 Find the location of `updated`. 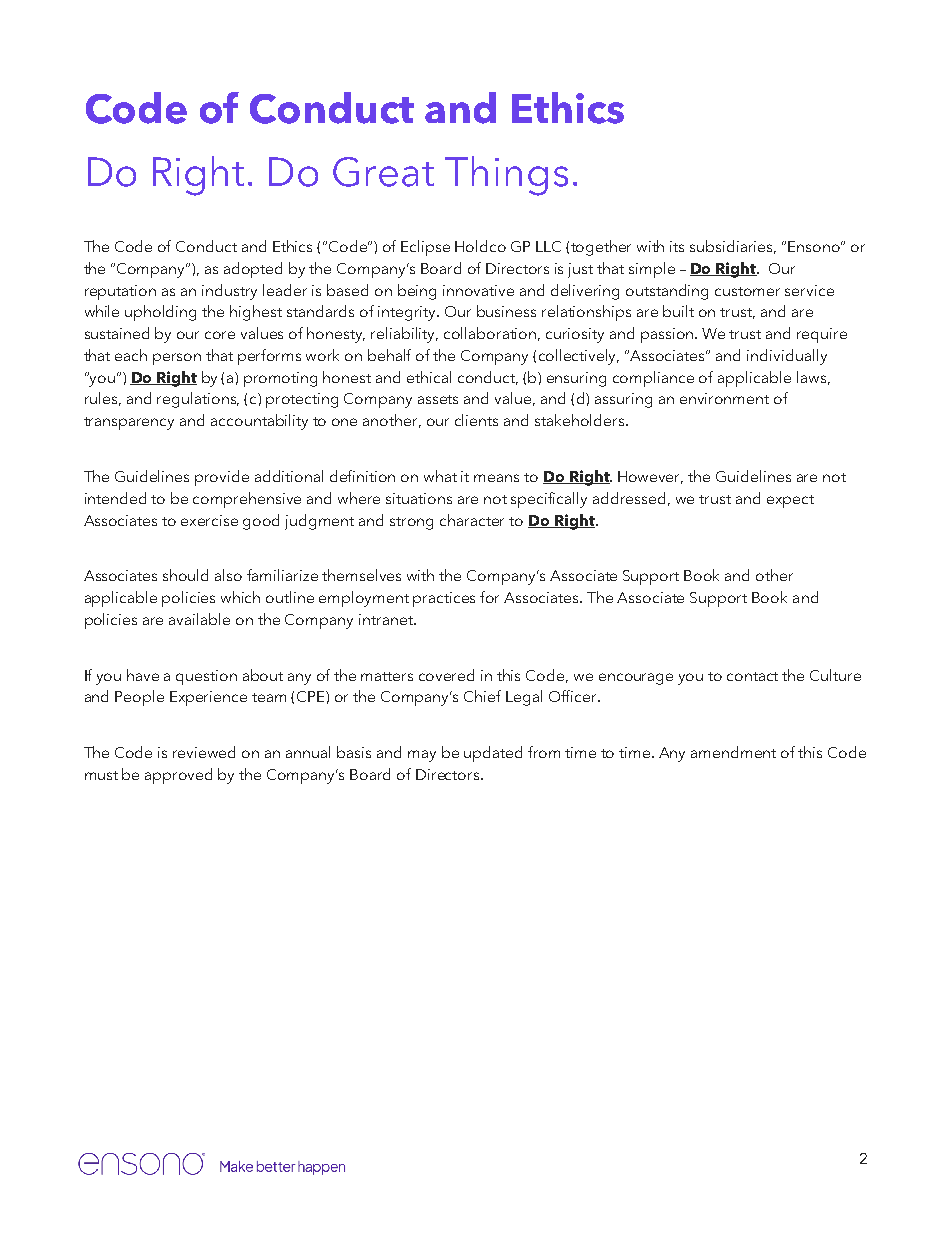

updated is located at coordinates (493, 754).
